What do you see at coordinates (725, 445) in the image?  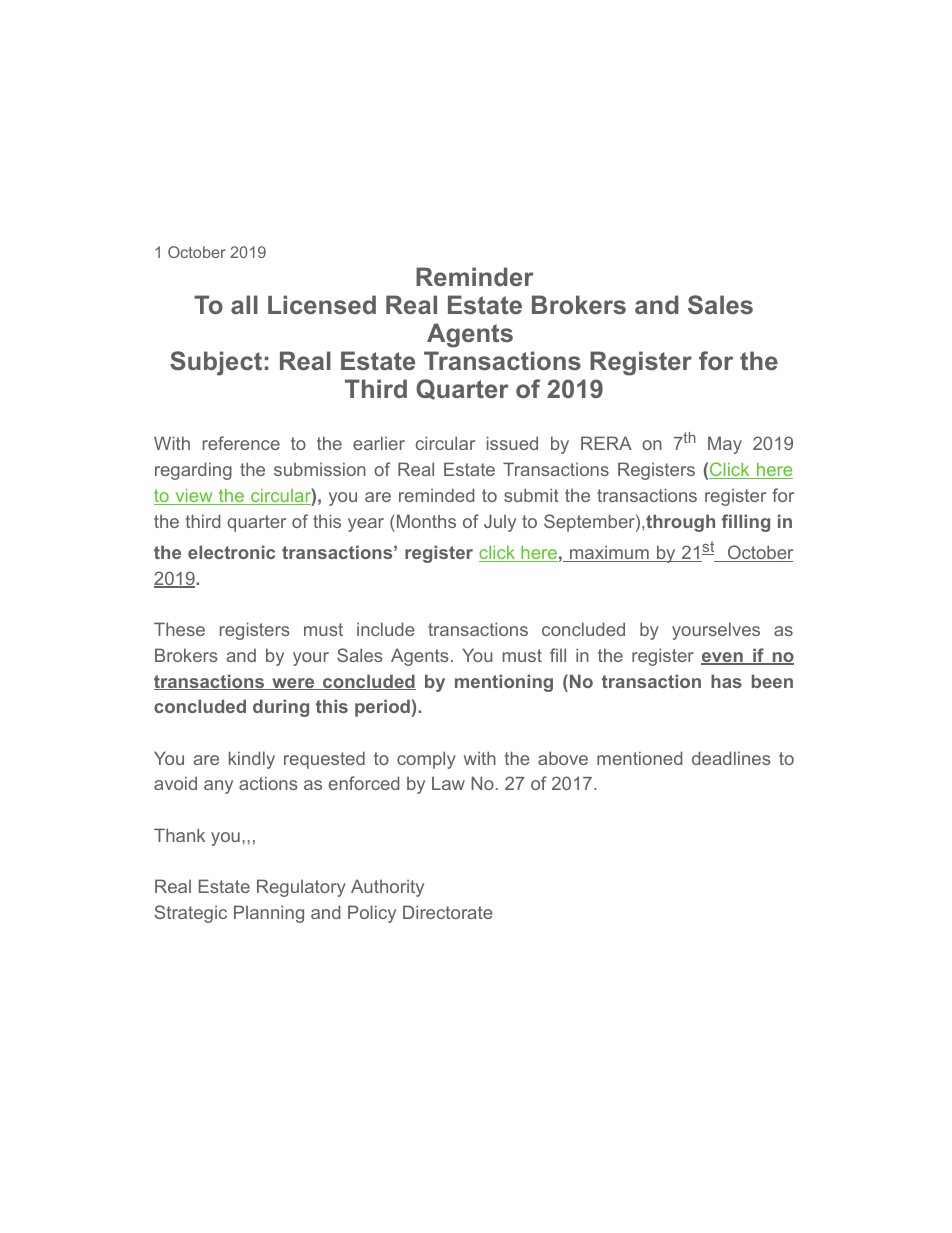 I see `May` at bounding box center [725, 445].
